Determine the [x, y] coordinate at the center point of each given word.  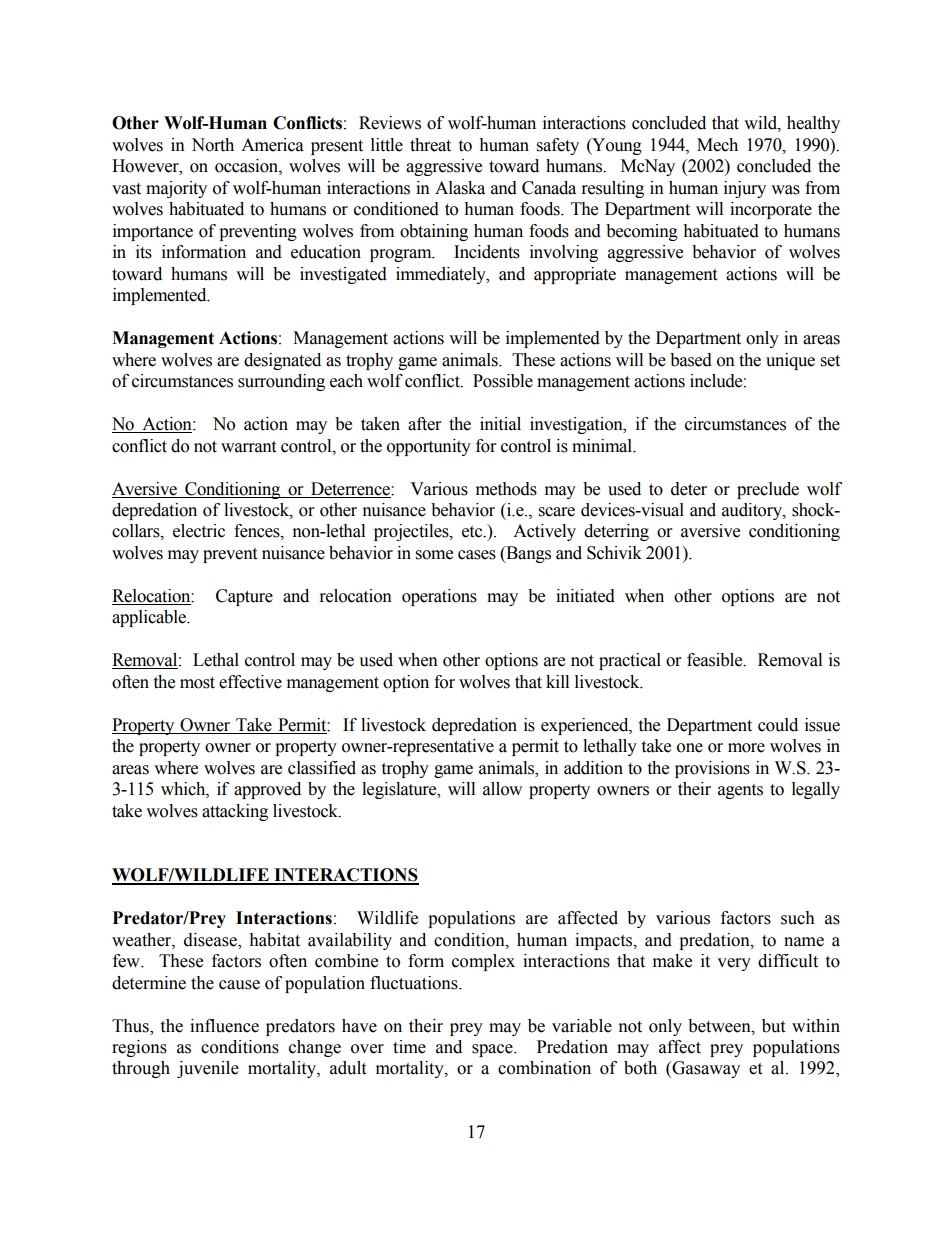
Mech [717, 145]
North [212, 145]
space [493, 1050]
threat [430, 145]
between [720, 1026]
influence [224, 1026]
